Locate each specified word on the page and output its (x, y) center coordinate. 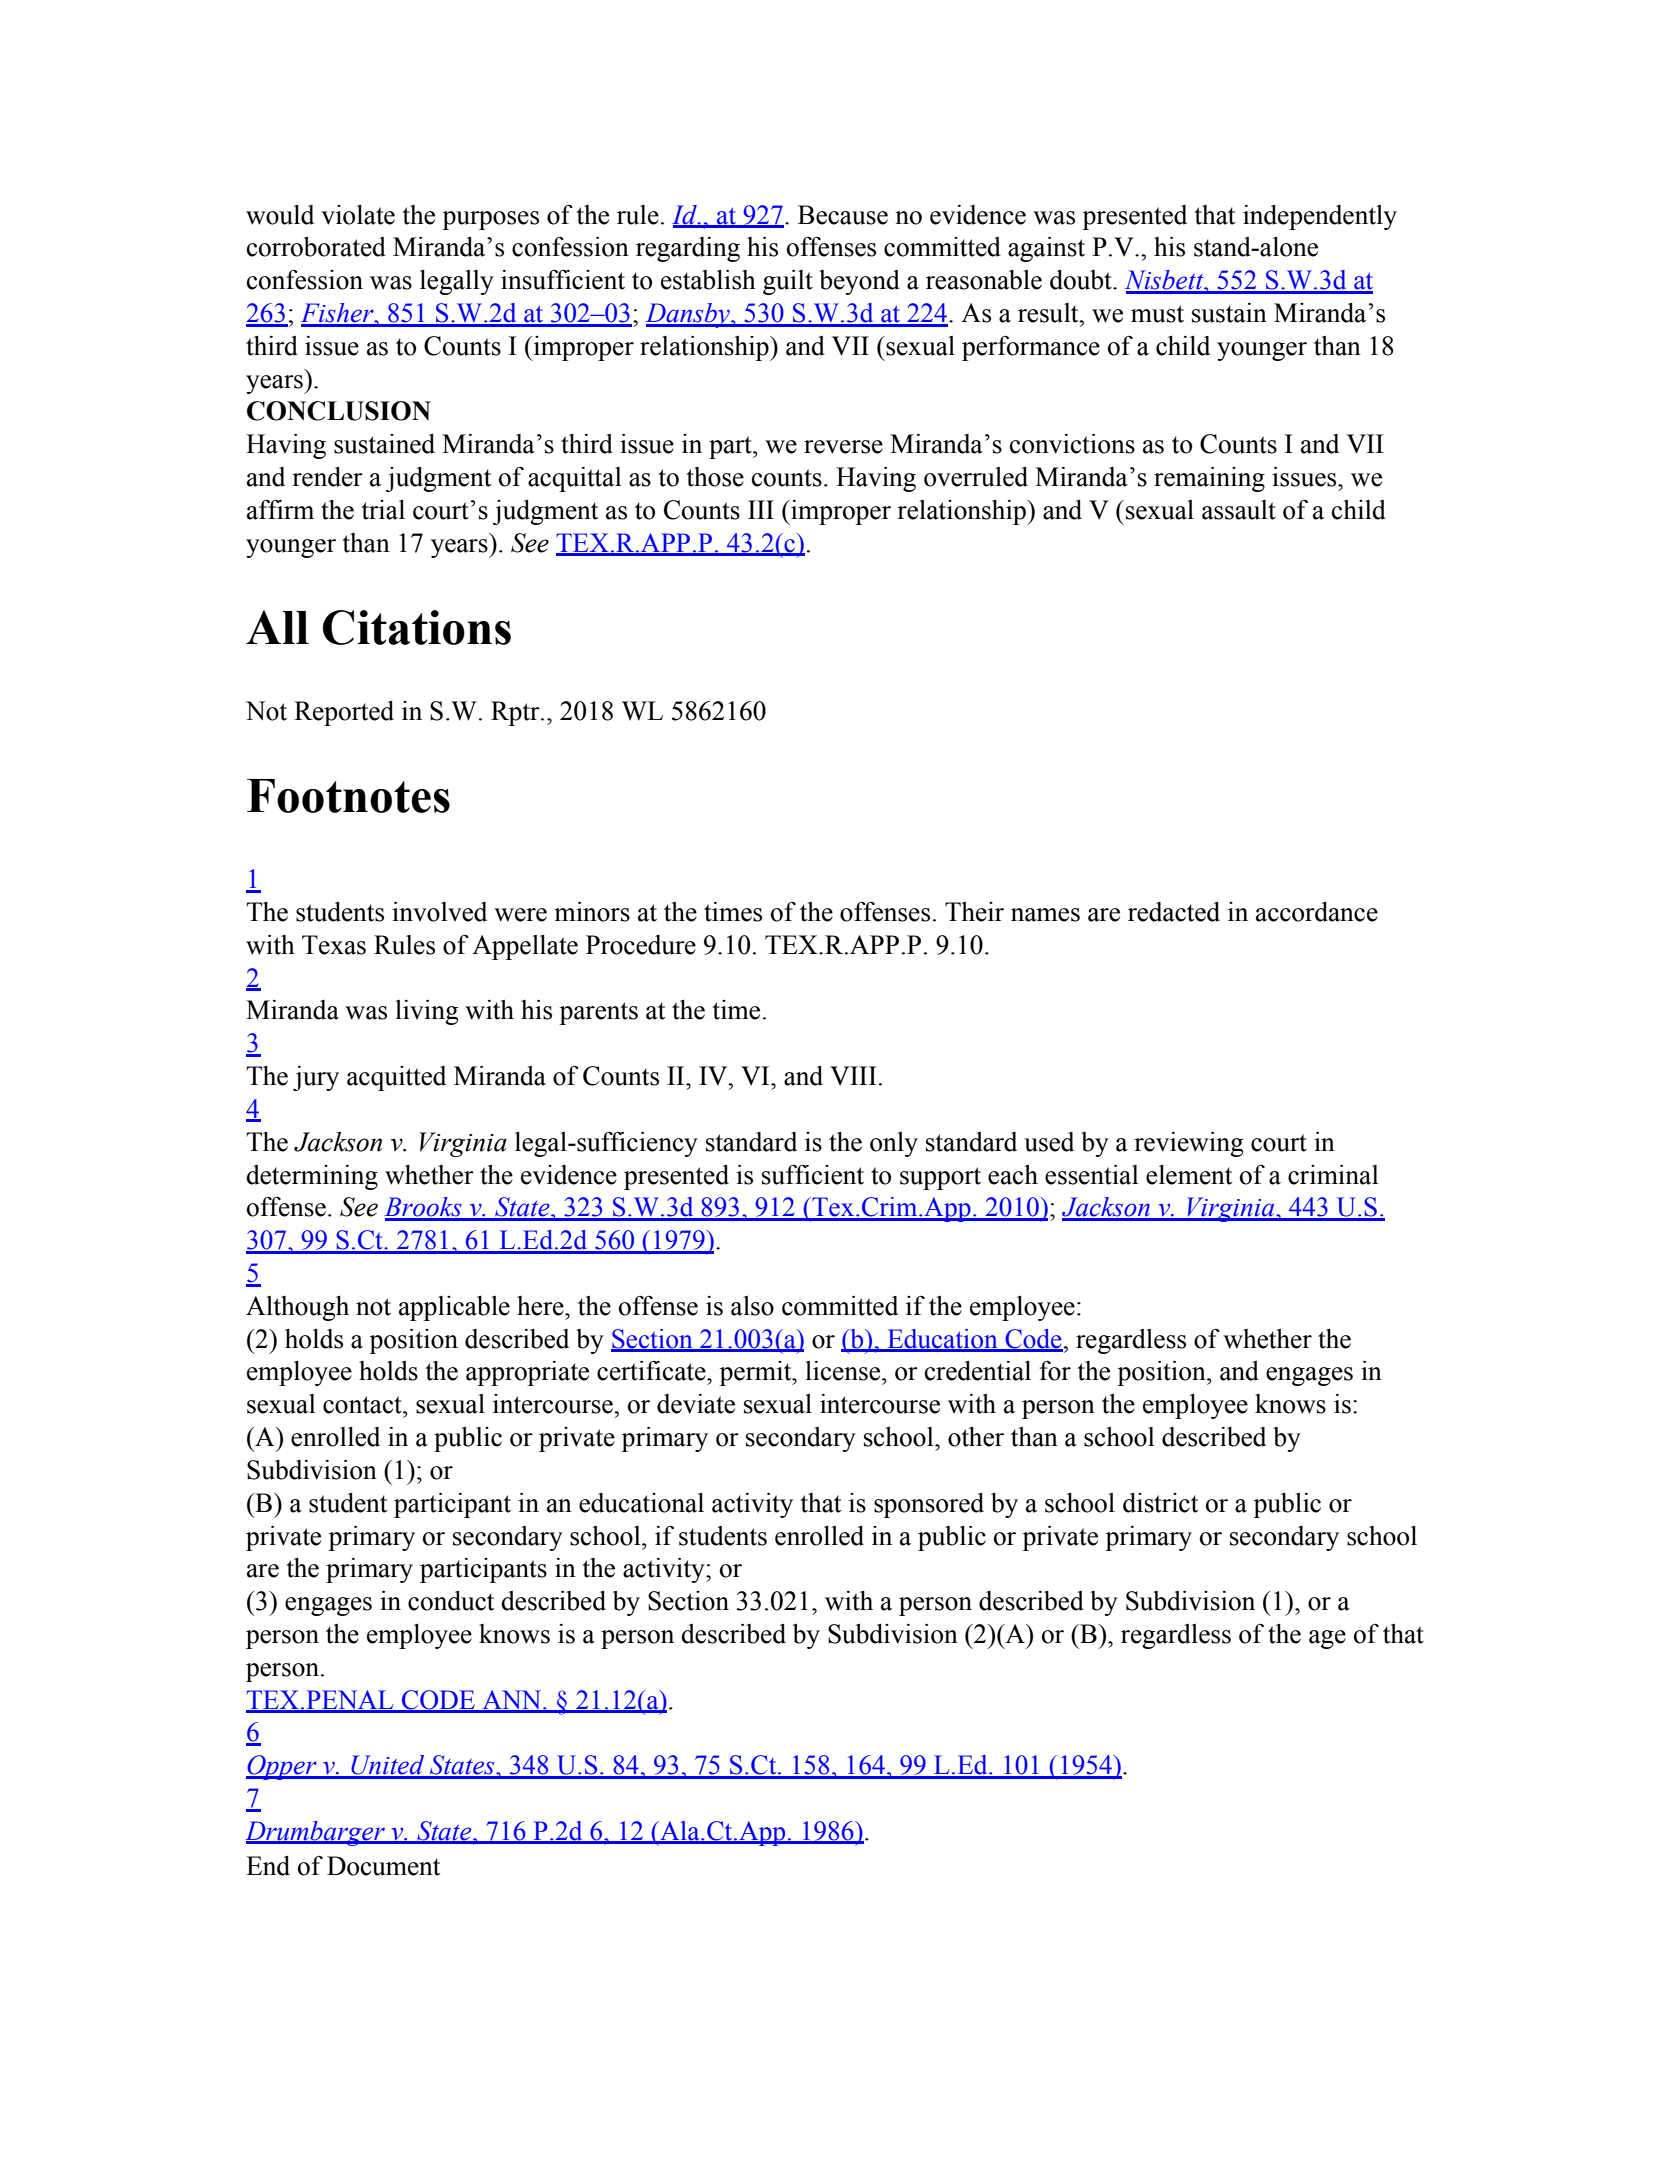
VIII (853, 1076)
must (1157, 314)
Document (383, 1866)
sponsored (929, 1505)
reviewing (1188, 1144)
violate (358, 215)
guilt (788, 282)
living (426, 1012)
